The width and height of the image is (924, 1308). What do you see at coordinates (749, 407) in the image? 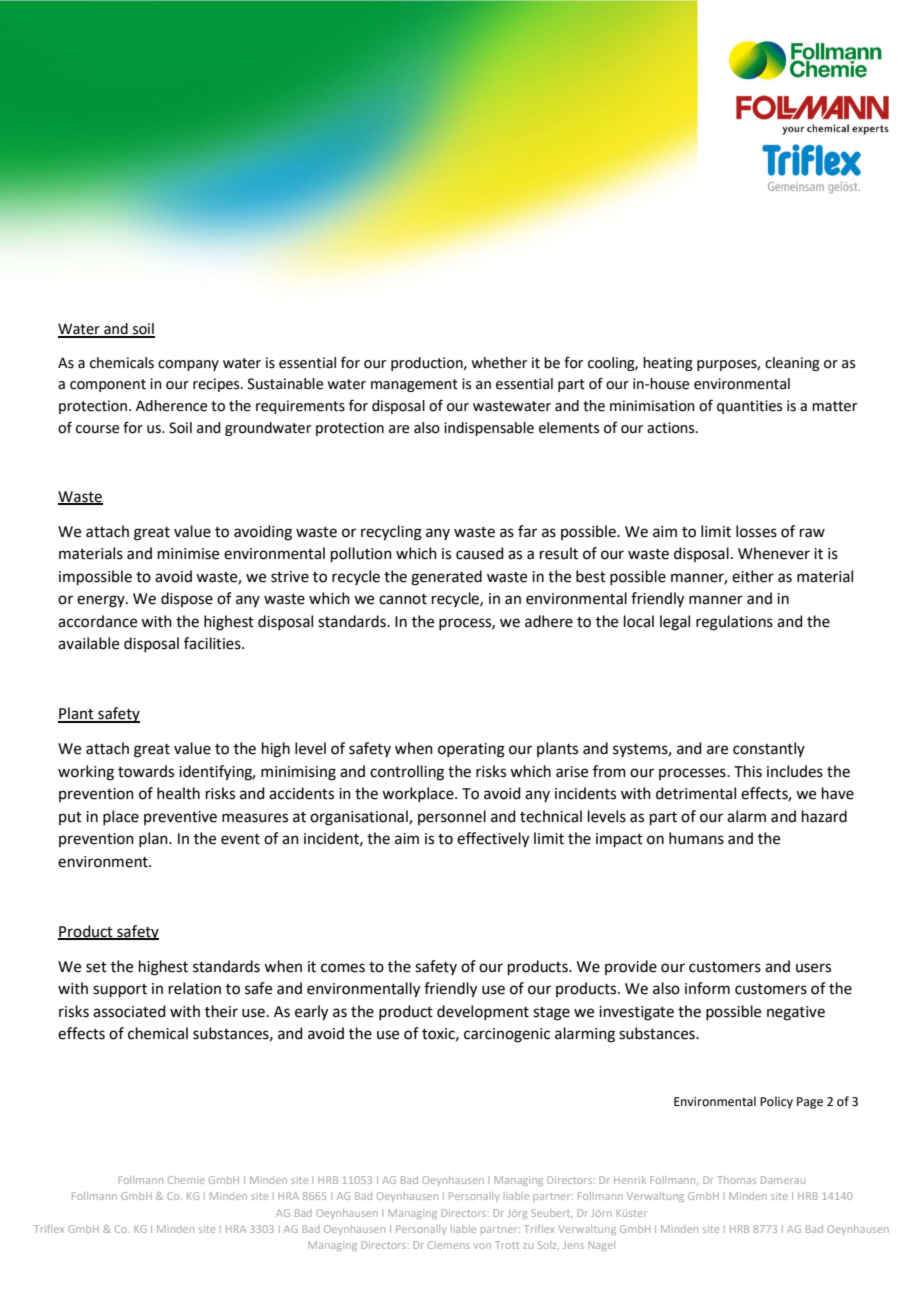
I see `quantities` at bounding box center [749, 407].
